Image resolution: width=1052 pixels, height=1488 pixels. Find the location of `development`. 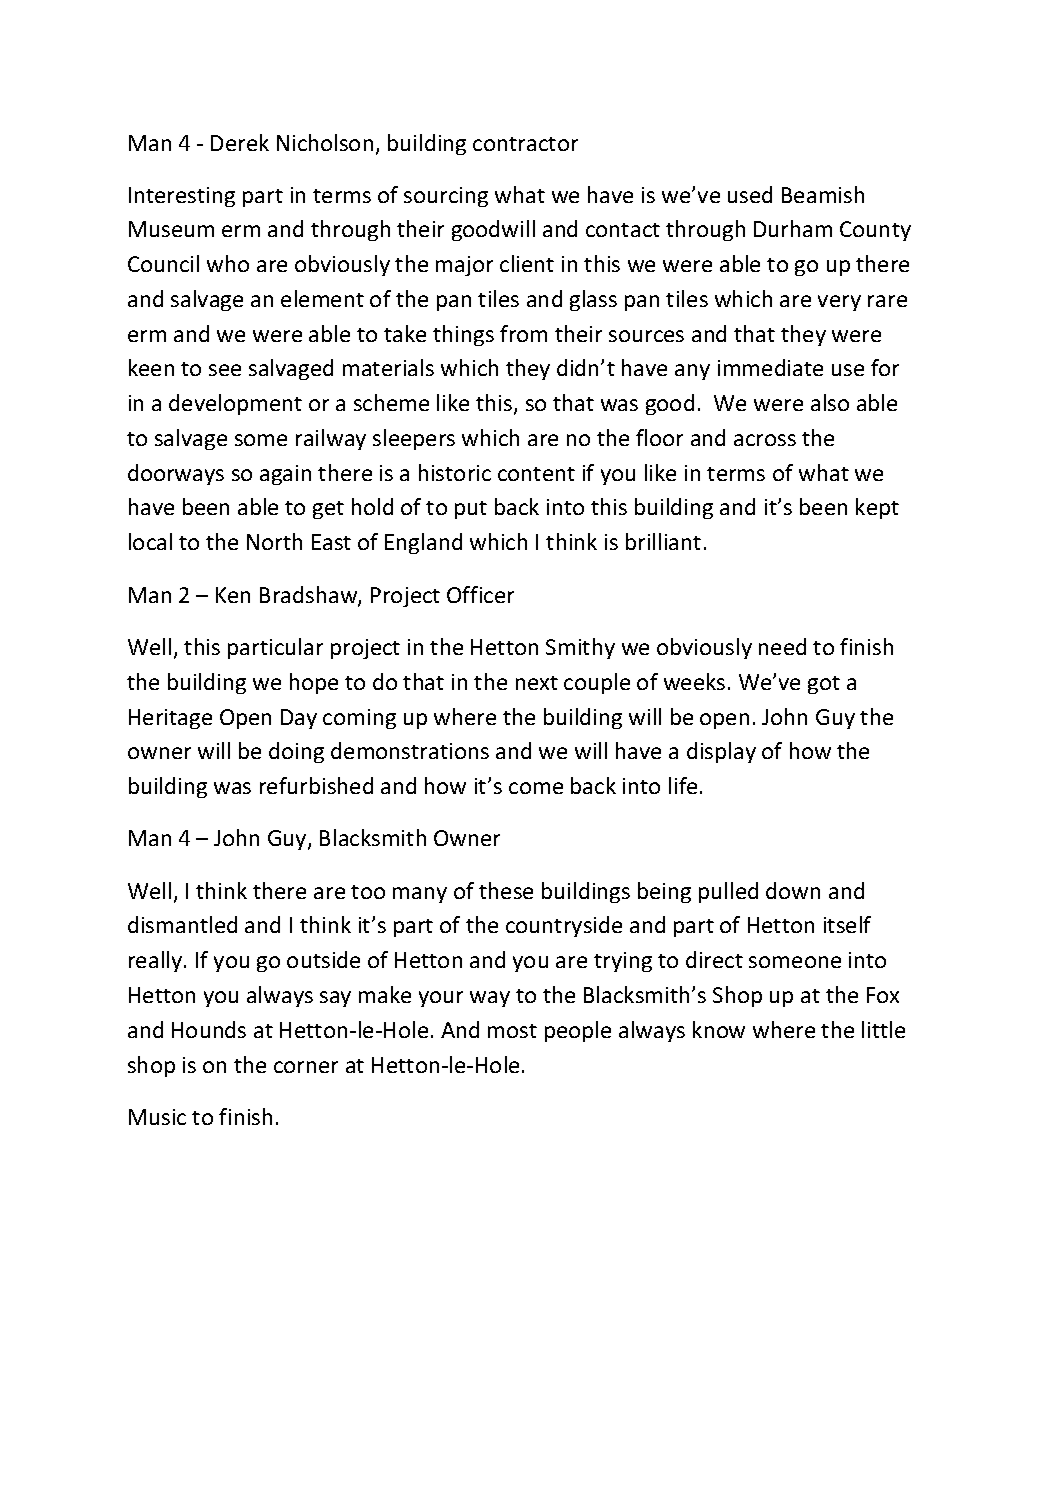

development is located at coordinates (235, 404).
